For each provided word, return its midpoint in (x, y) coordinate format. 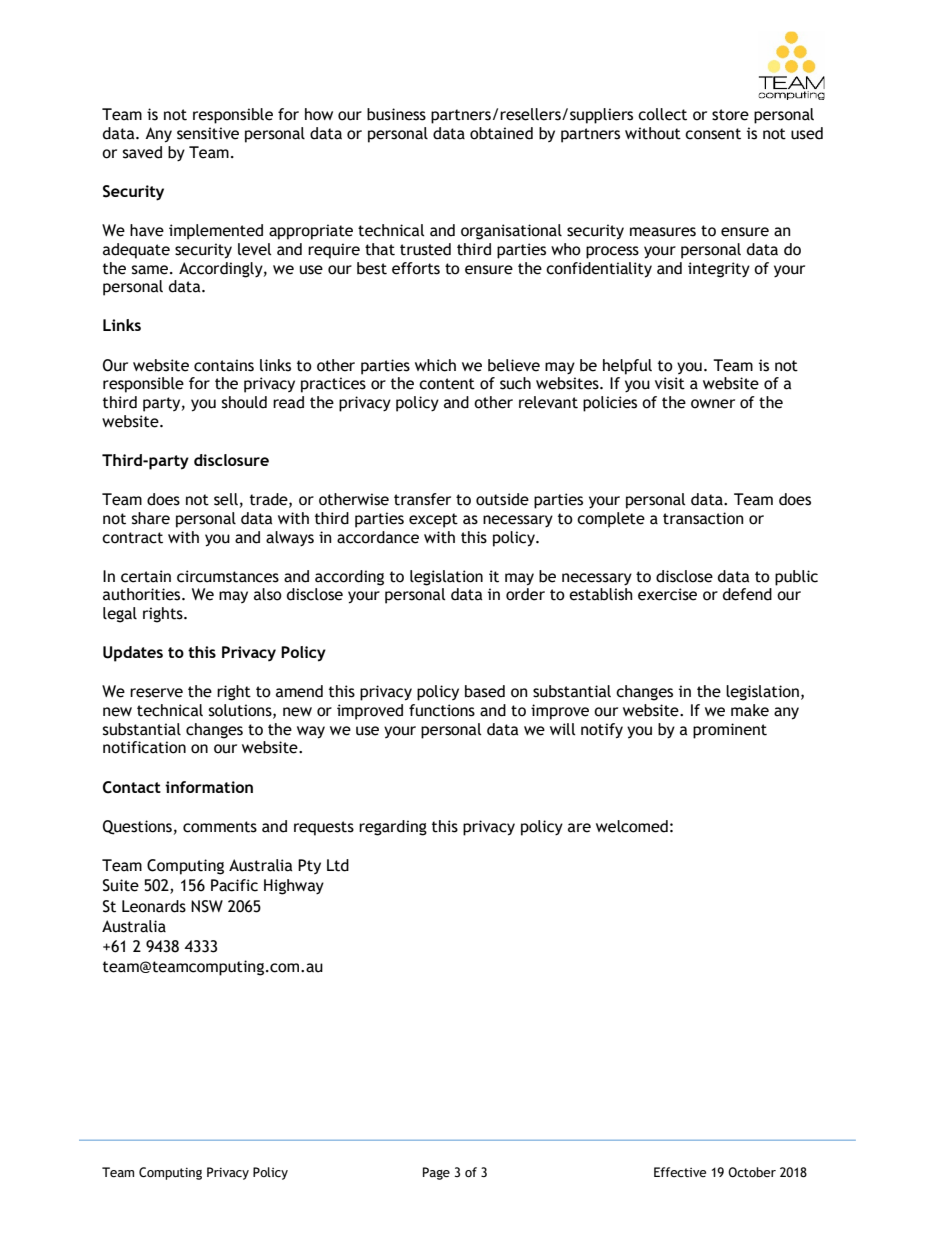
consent (713, 134)
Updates (133, 654)
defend (747, 594)
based (485, 691)
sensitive (208, 133)
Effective (680, 1172)
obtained (501, 133)
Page (436, 1173)
